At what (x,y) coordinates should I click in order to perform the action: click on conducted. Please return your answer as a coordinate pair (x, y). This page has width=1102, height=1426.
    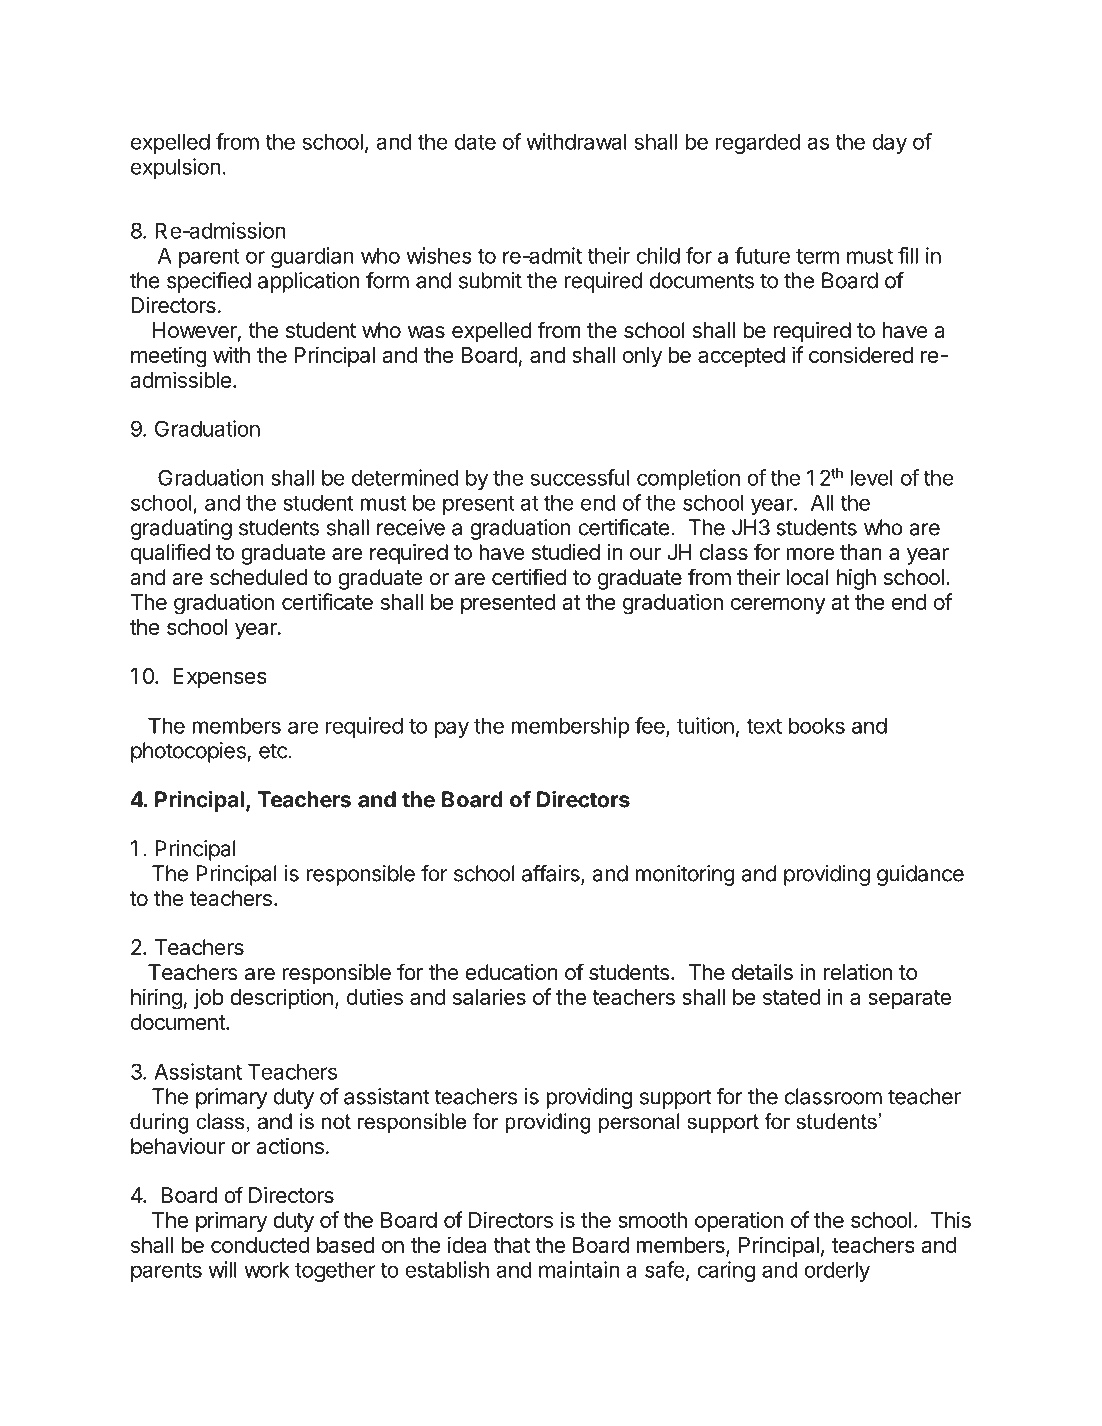
    Looking at the image, I should click on (260, 1245).
